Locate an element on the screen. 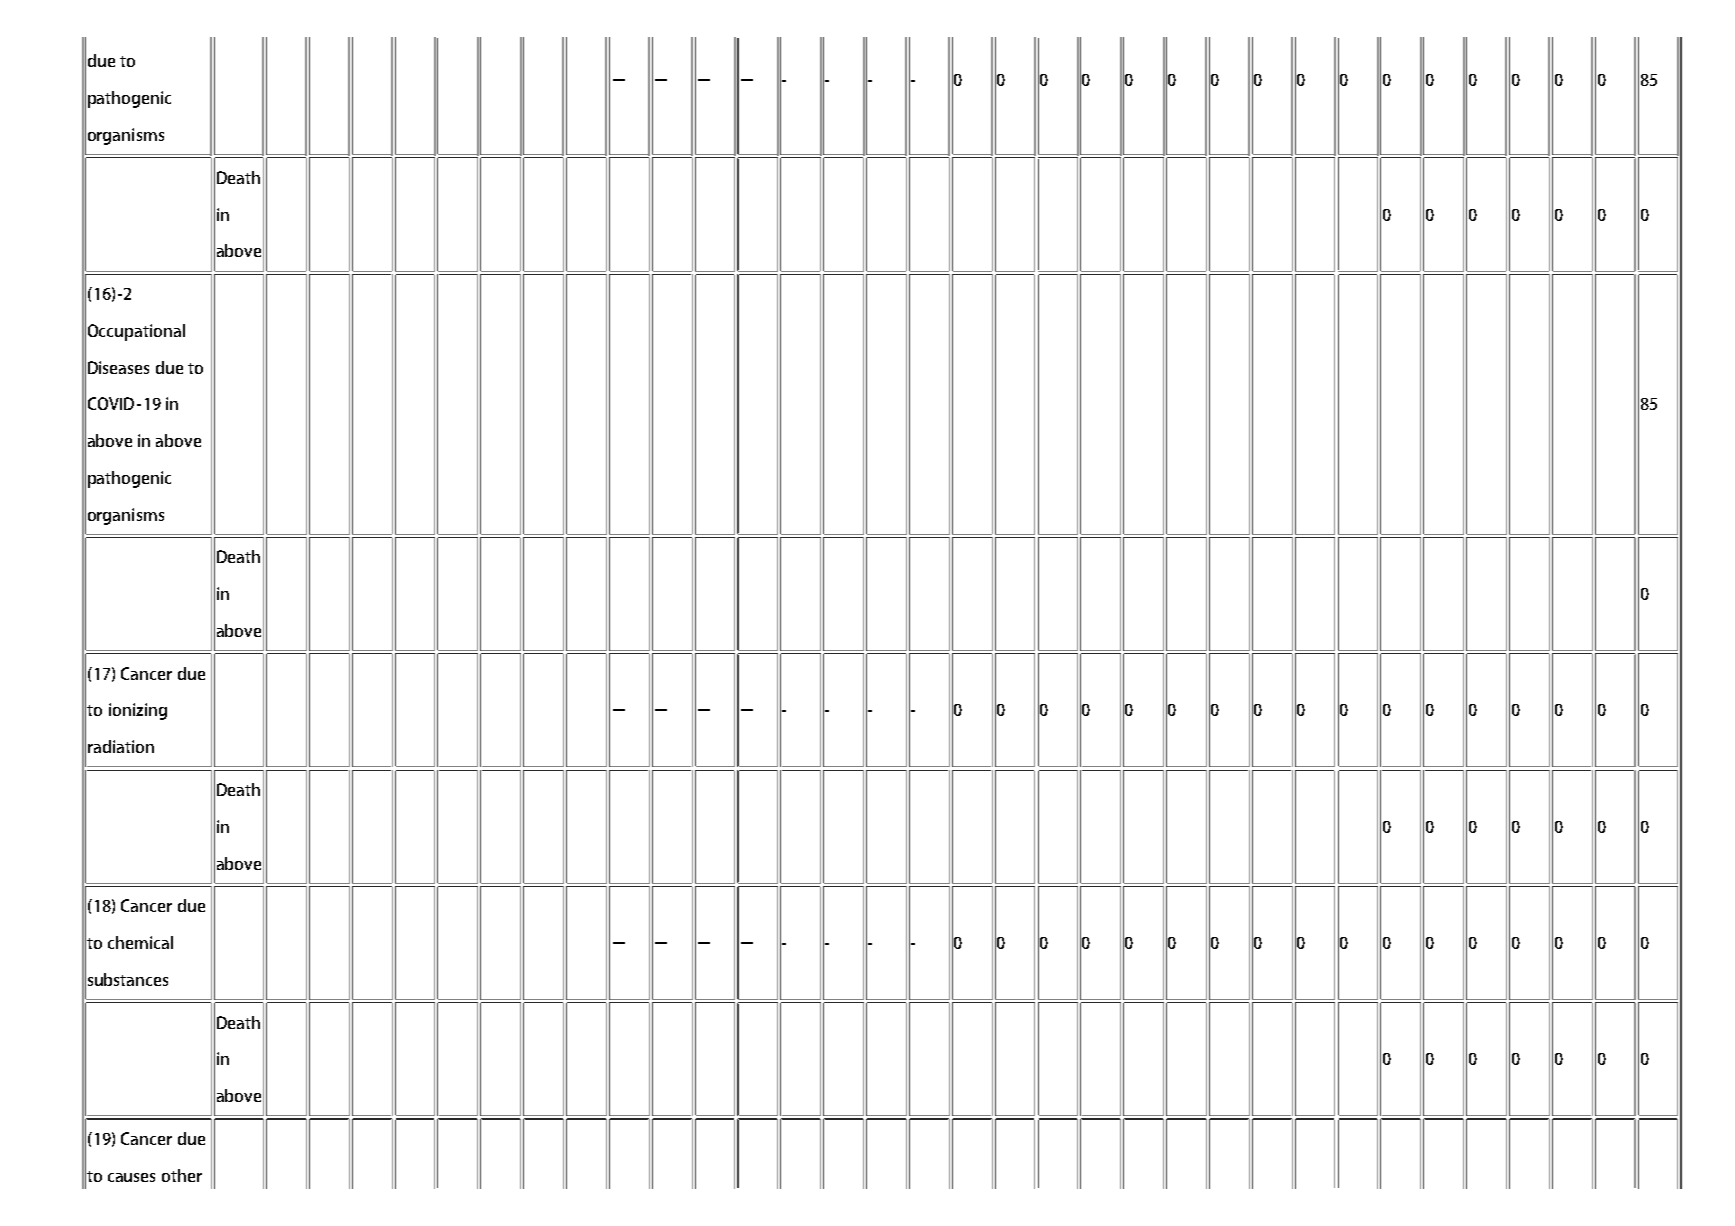  ionizing is located at coordinates (138, 711).
